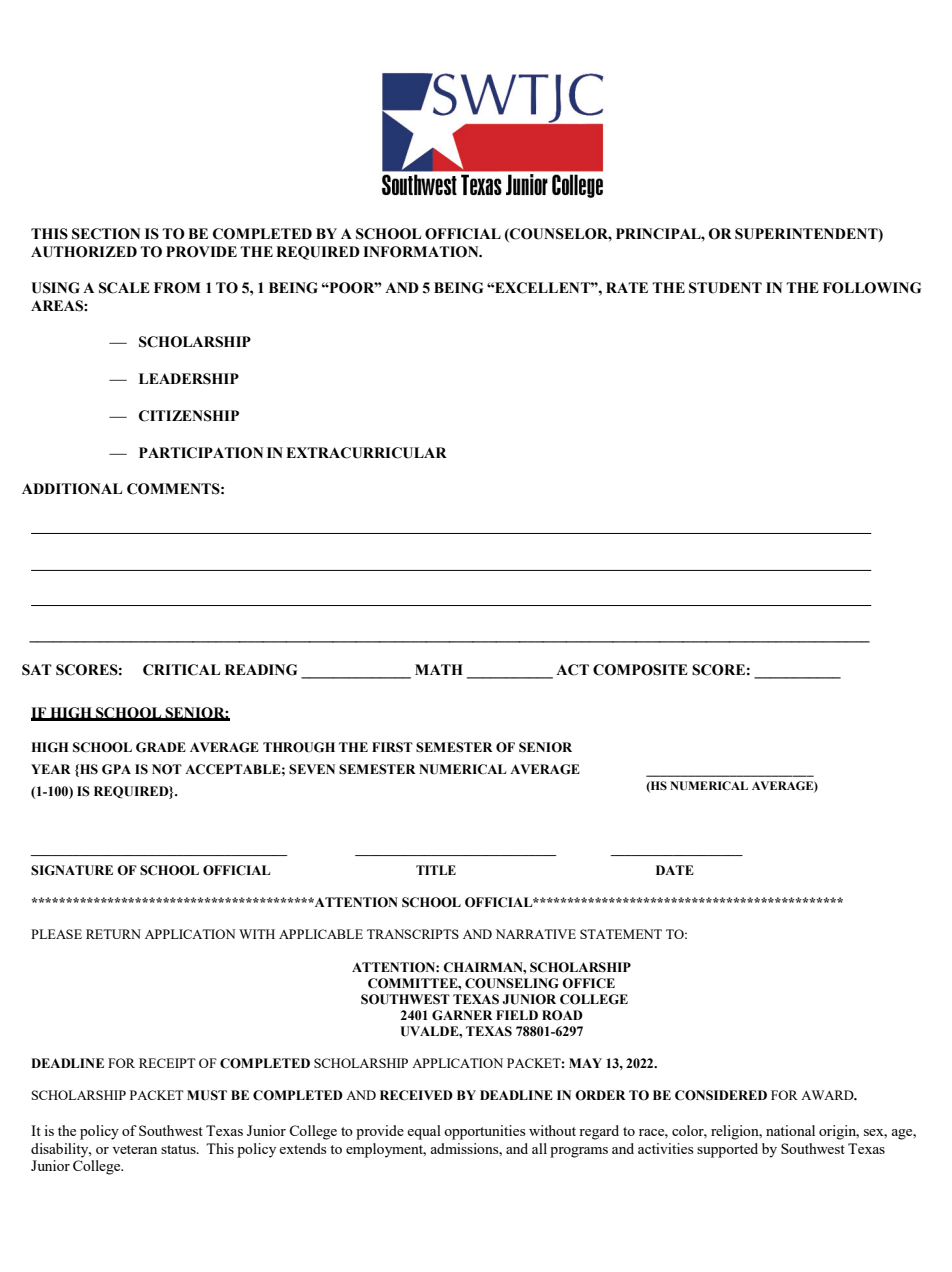 Image resolution: width=952 pixels, height=1272 pixels. What do you see at coordinates (484, 1132) in the screenshot?
I see `opportunities` at bounding box center [484, 1132].
